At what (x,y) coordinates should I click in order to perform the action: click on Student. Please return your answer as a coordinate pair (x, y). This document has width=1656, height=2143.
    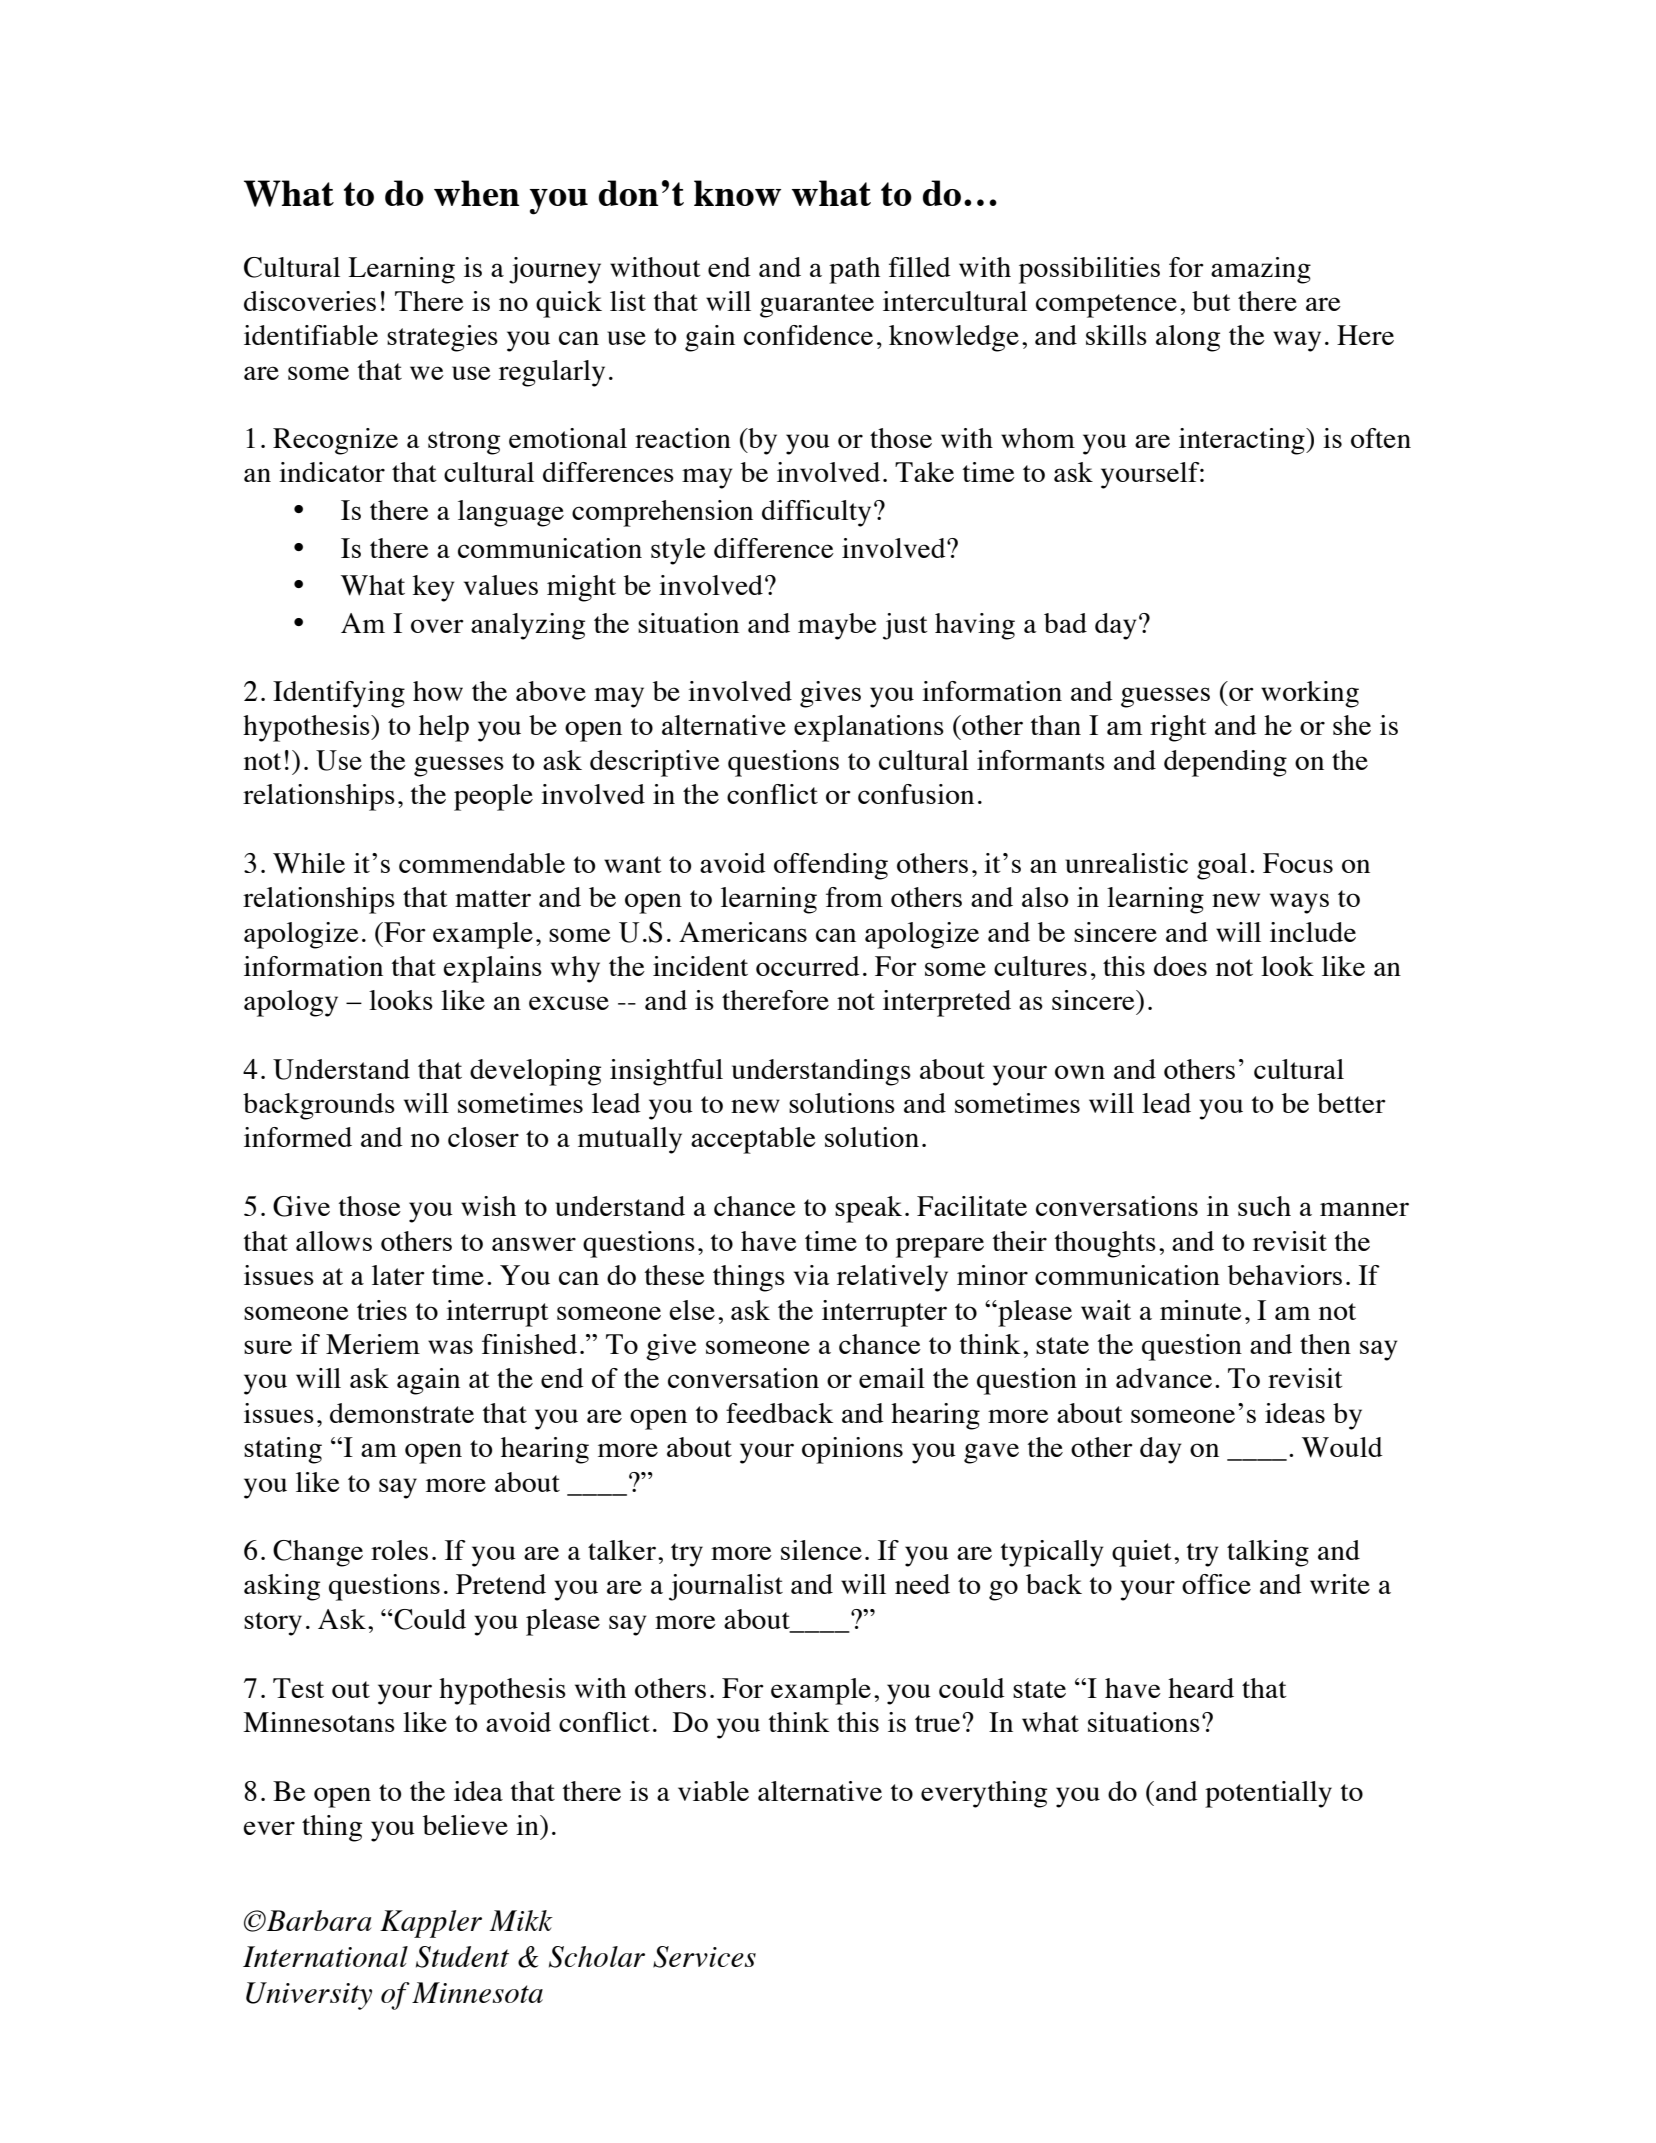
    Looking at the image, I should click on (462, 1957).
